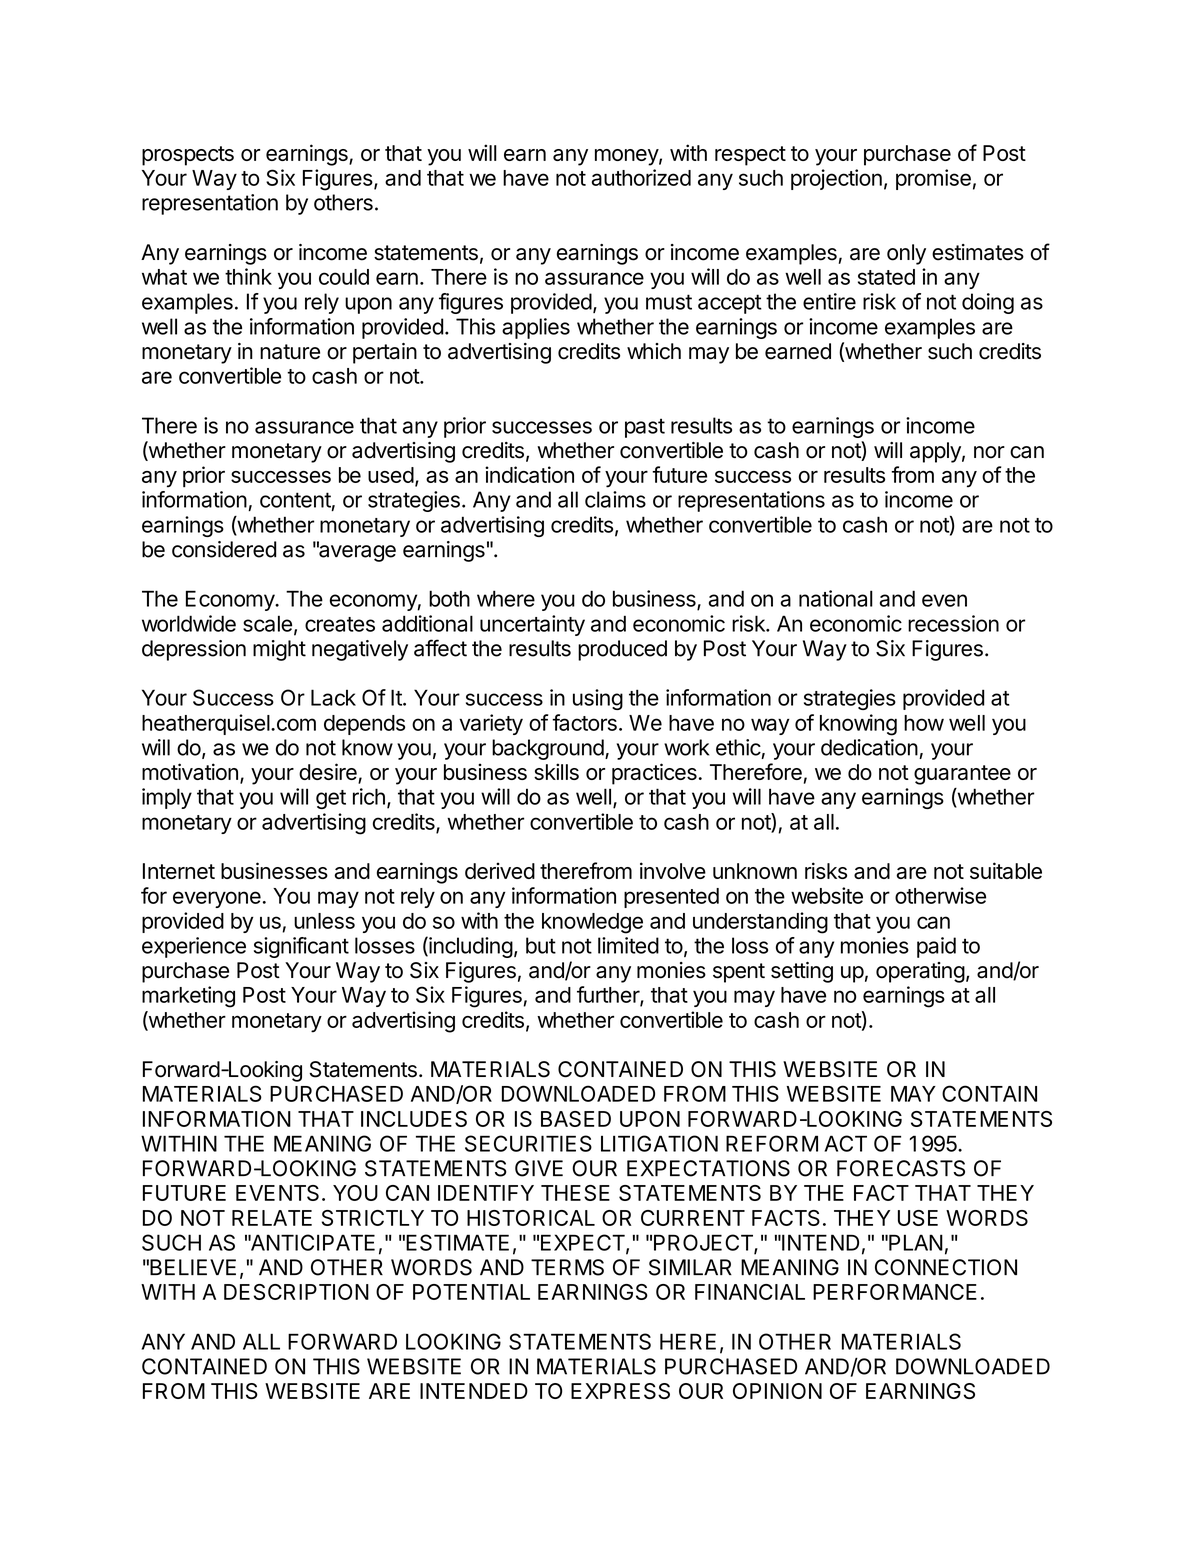 The height and width of the document is (1550, 1198). I want to click on authorized, so click(641, 177).
